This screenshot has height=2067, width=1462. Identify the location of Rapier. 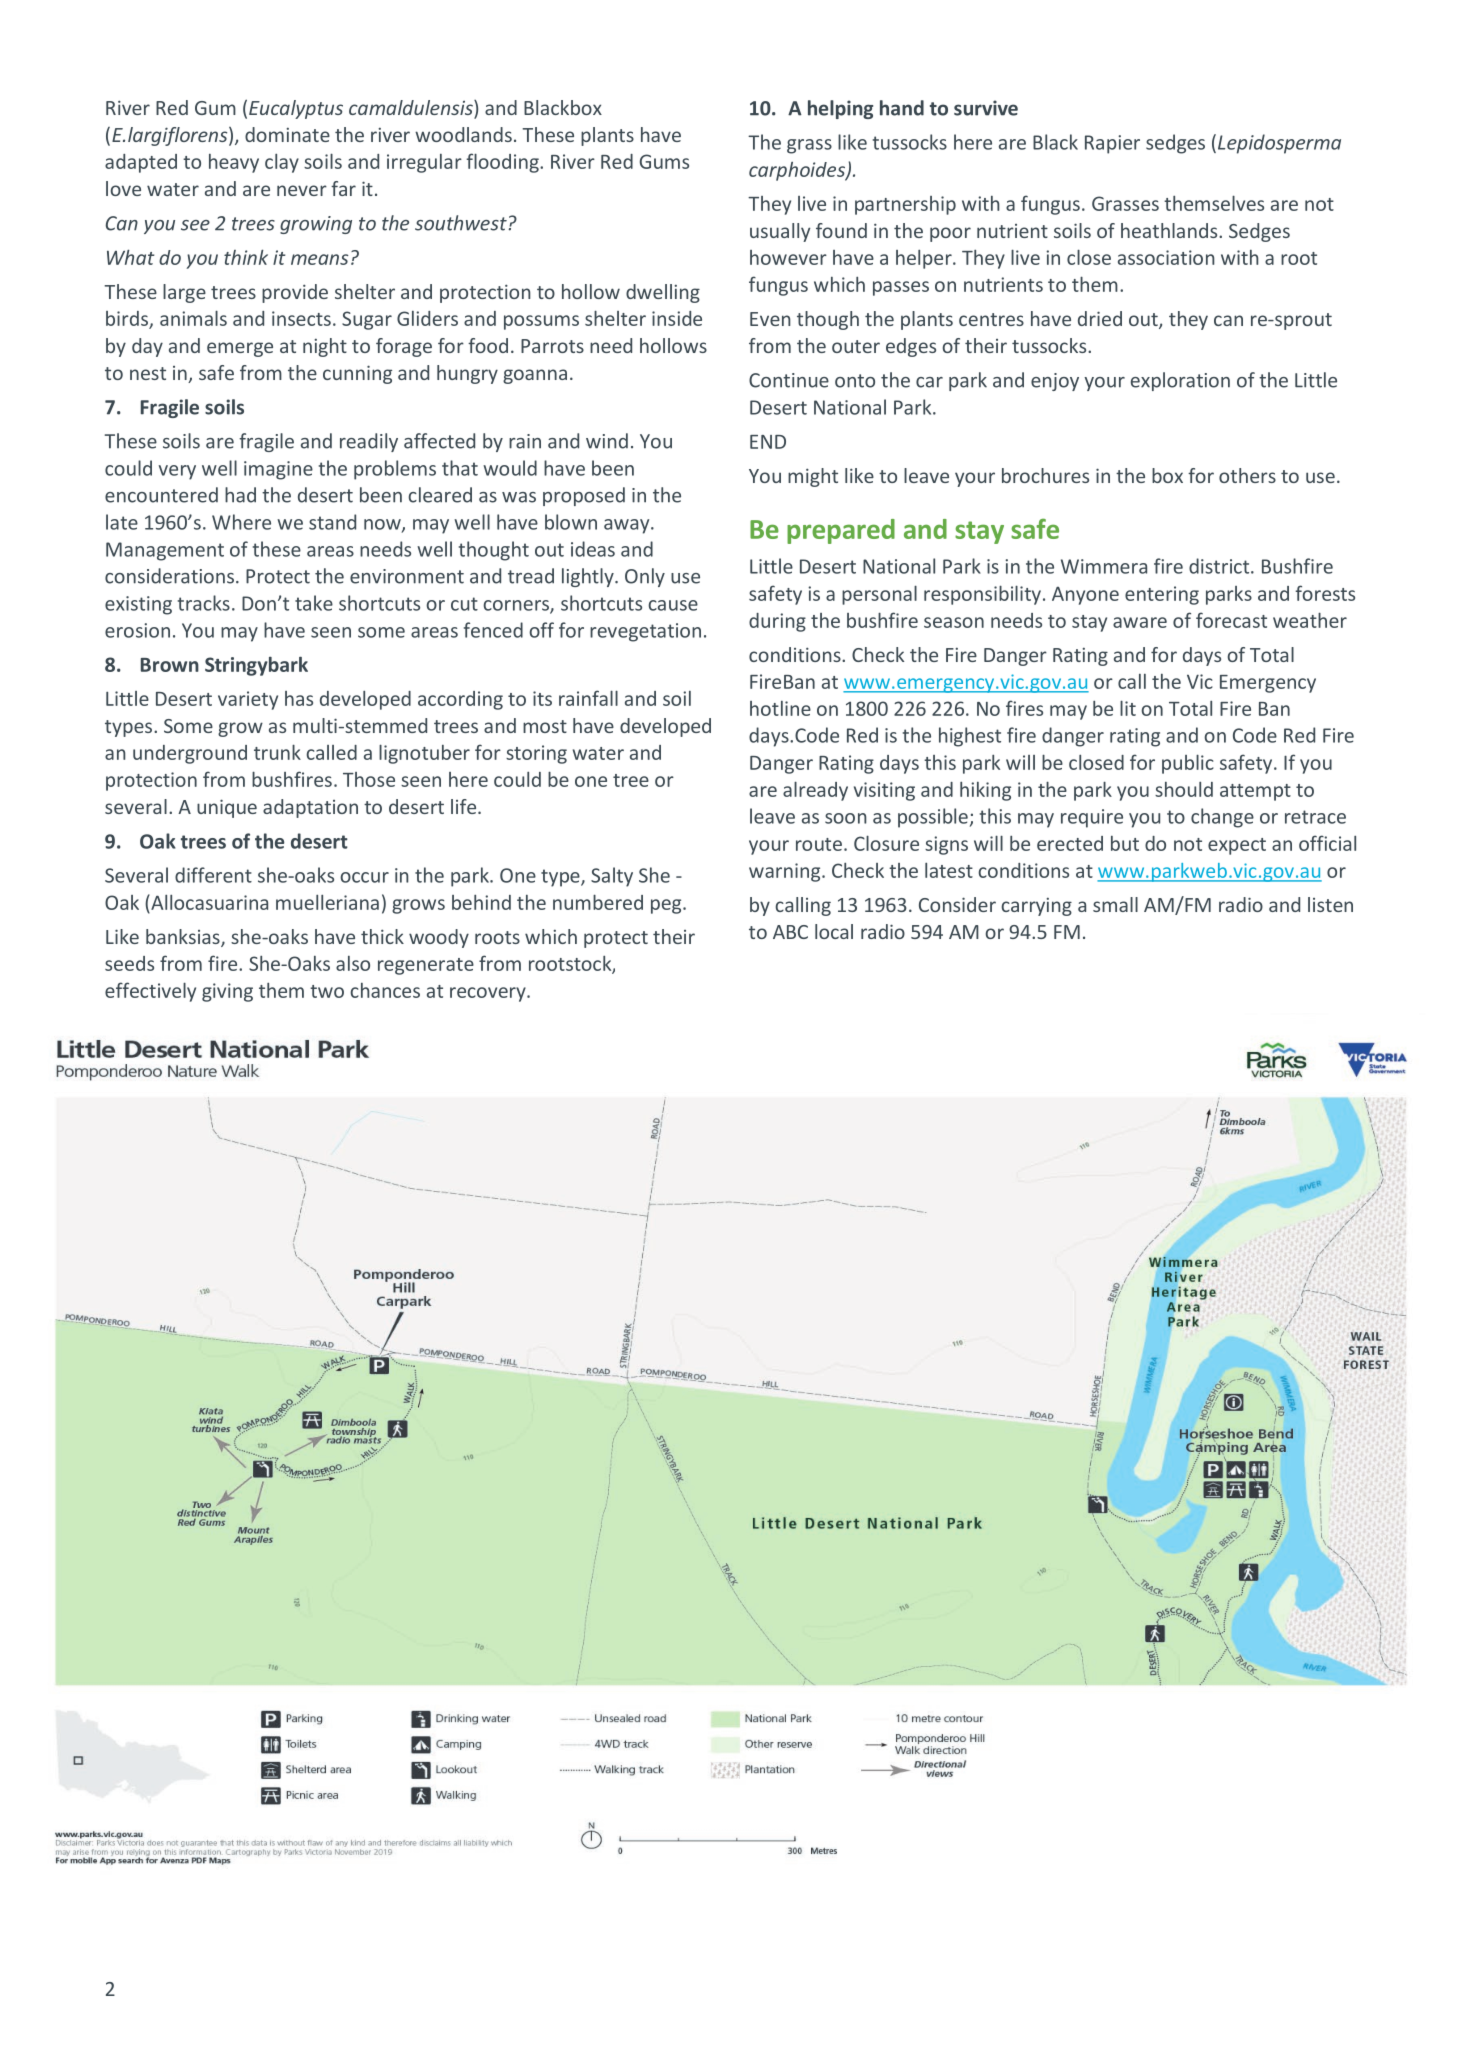
(1112, 144).
